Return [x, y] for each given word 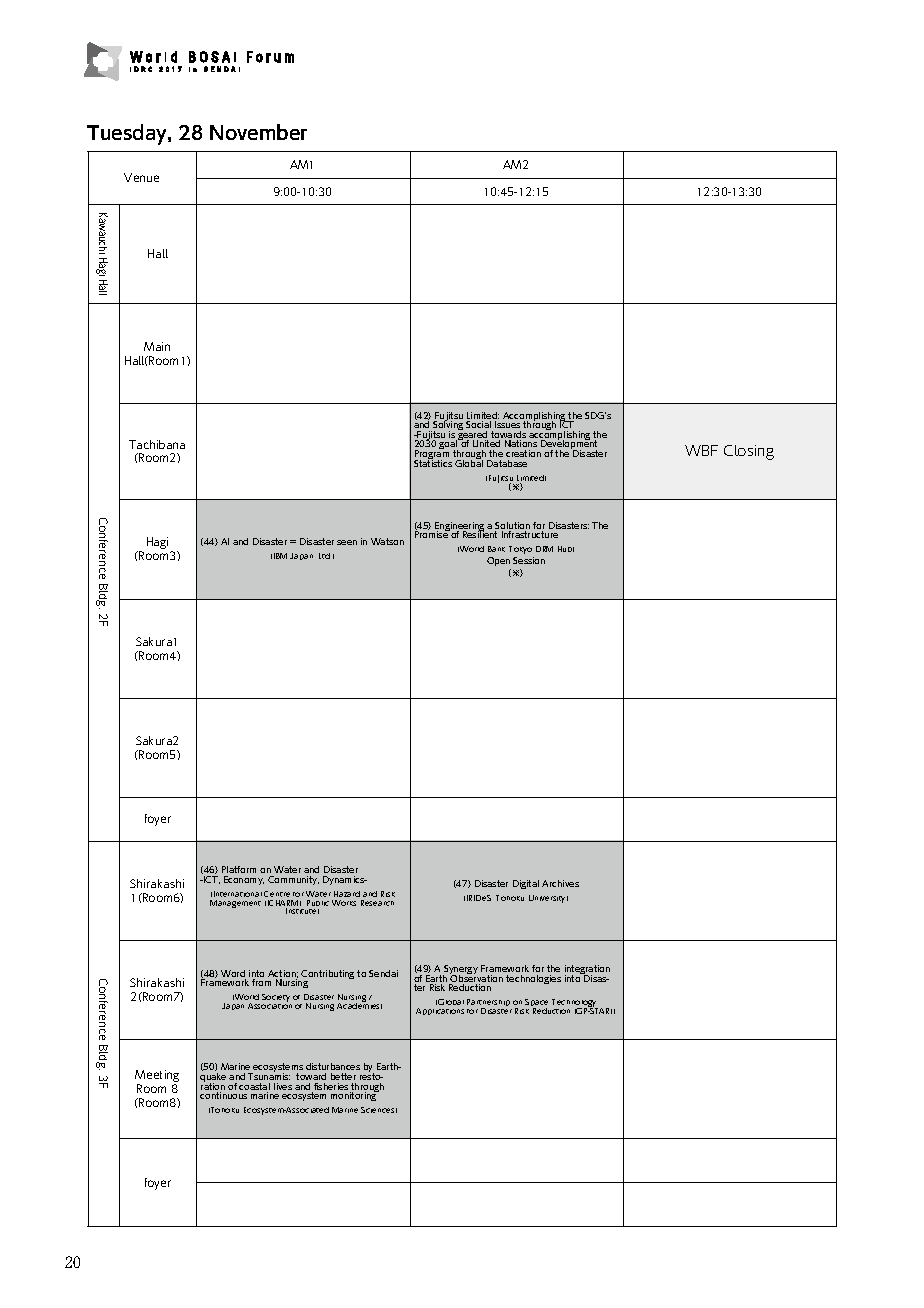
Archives [560, 883]
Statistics [433, 462]
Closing [749, 452]
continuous [223, 1095]
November [258, 132]
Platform [239, 869]
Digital [526, 884]
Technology [575, 1004]
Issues [507, 424]
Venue [141, 177]
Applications [440, 1011]
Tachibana [157, 444]
